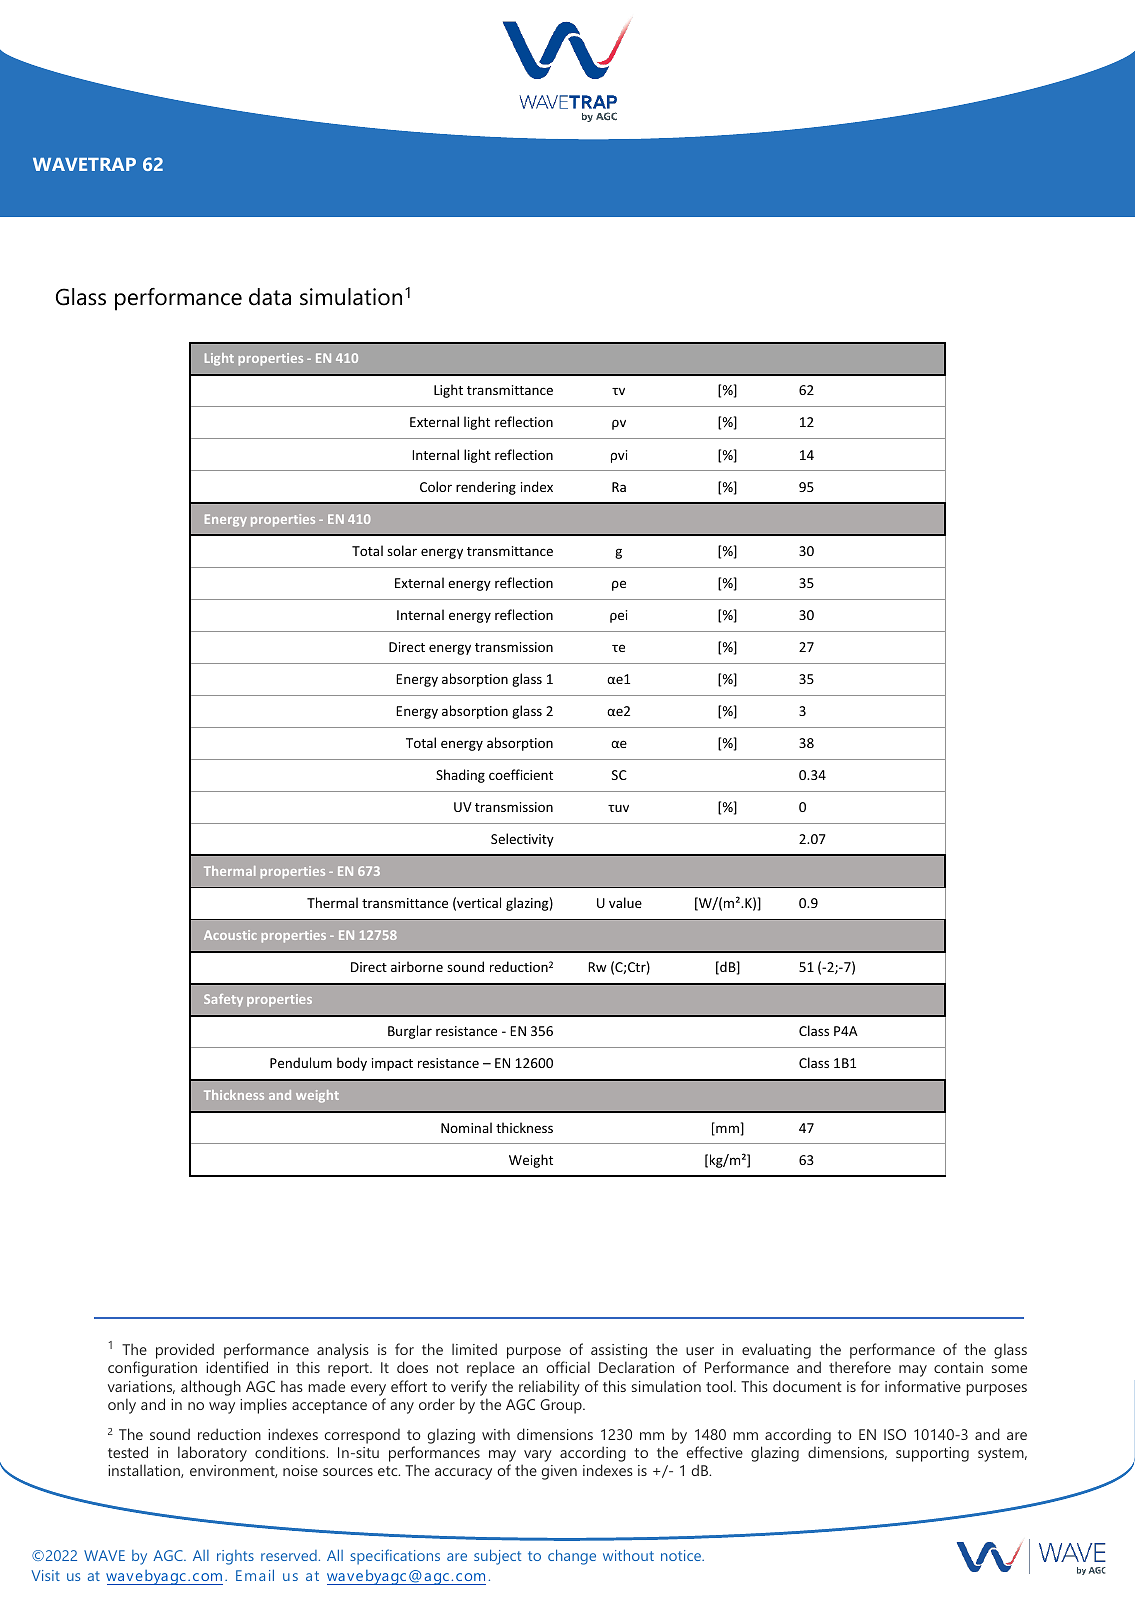 The height and width of the screenshot is (1606, 1135). Describe the element at coordinates (402, 550) in the screenshot. I see `solar` at that location.
